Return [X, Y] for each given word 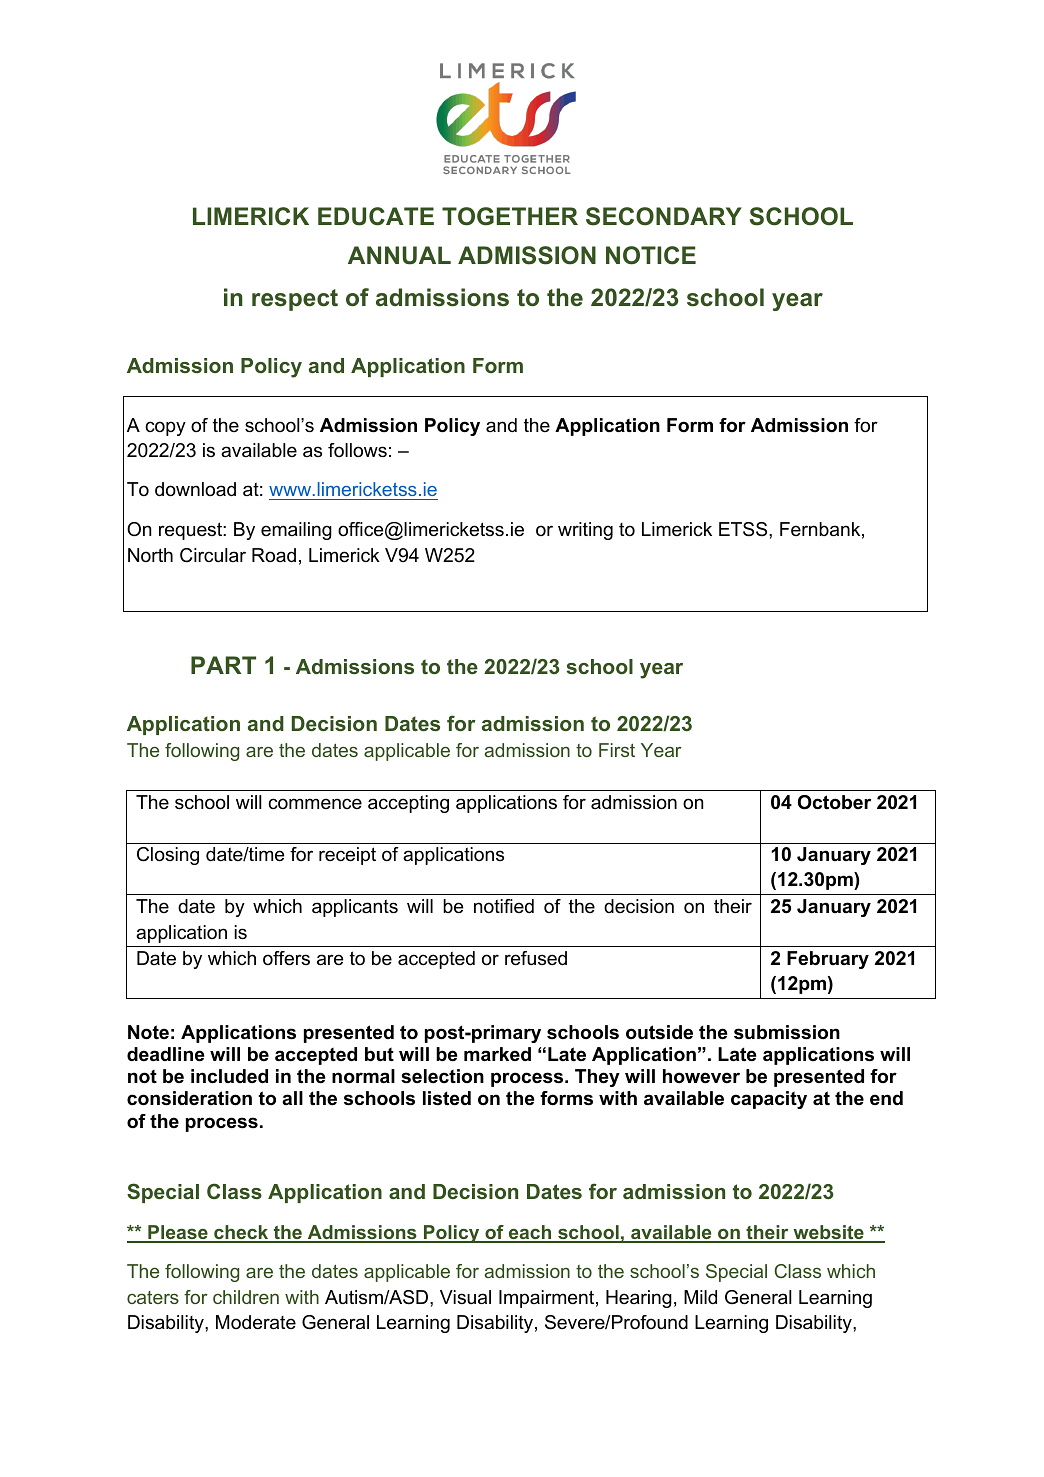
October [834, 802]
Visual [465, 1297]
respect [295, 300]
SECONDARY [664, 216]
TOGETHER [510, 216]
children [246, 1297]
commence [315, 803]
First [617, 750]
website [828, 1233]
